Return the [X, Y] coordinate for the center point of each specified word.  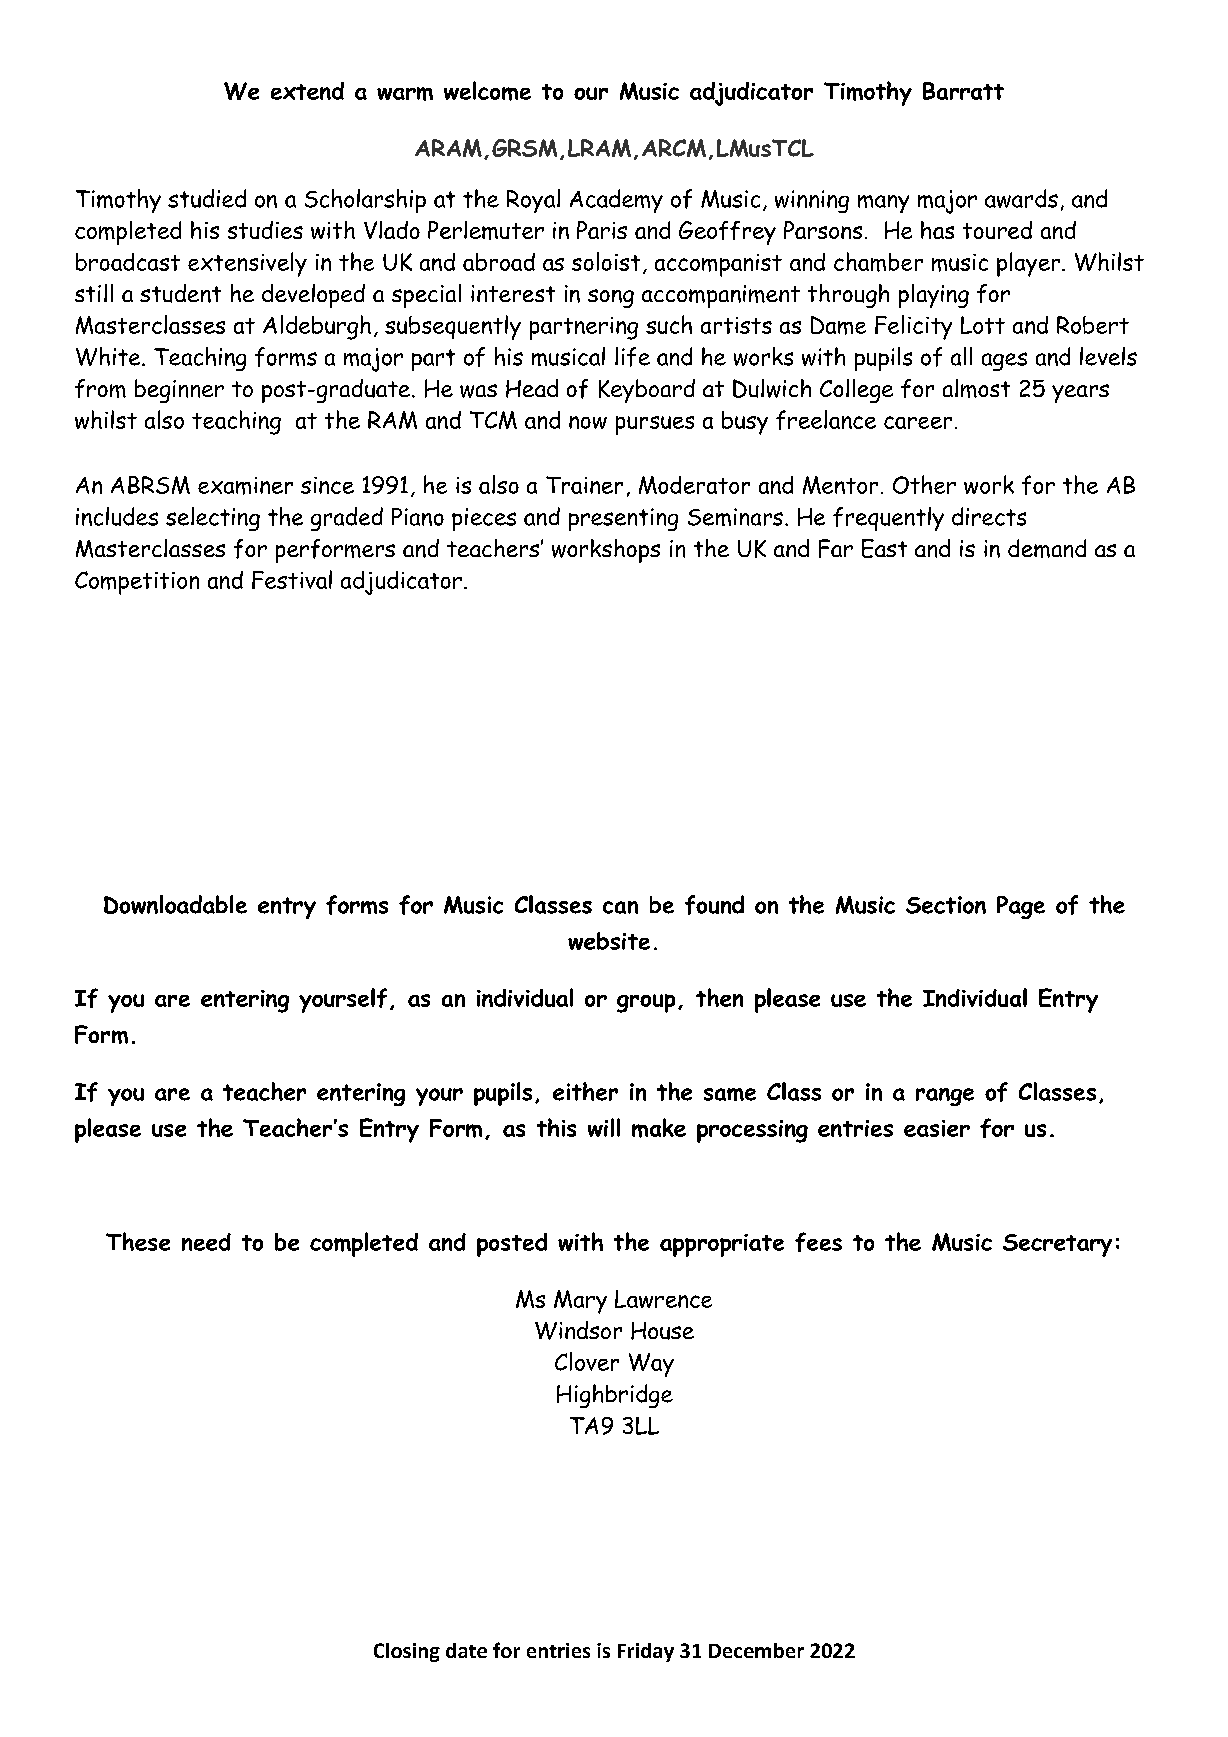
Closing [407, 1652]
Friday [646, 1652]
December [756, 1650]
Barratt [963, 91]
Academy [616, 201]
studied [207, 198]
